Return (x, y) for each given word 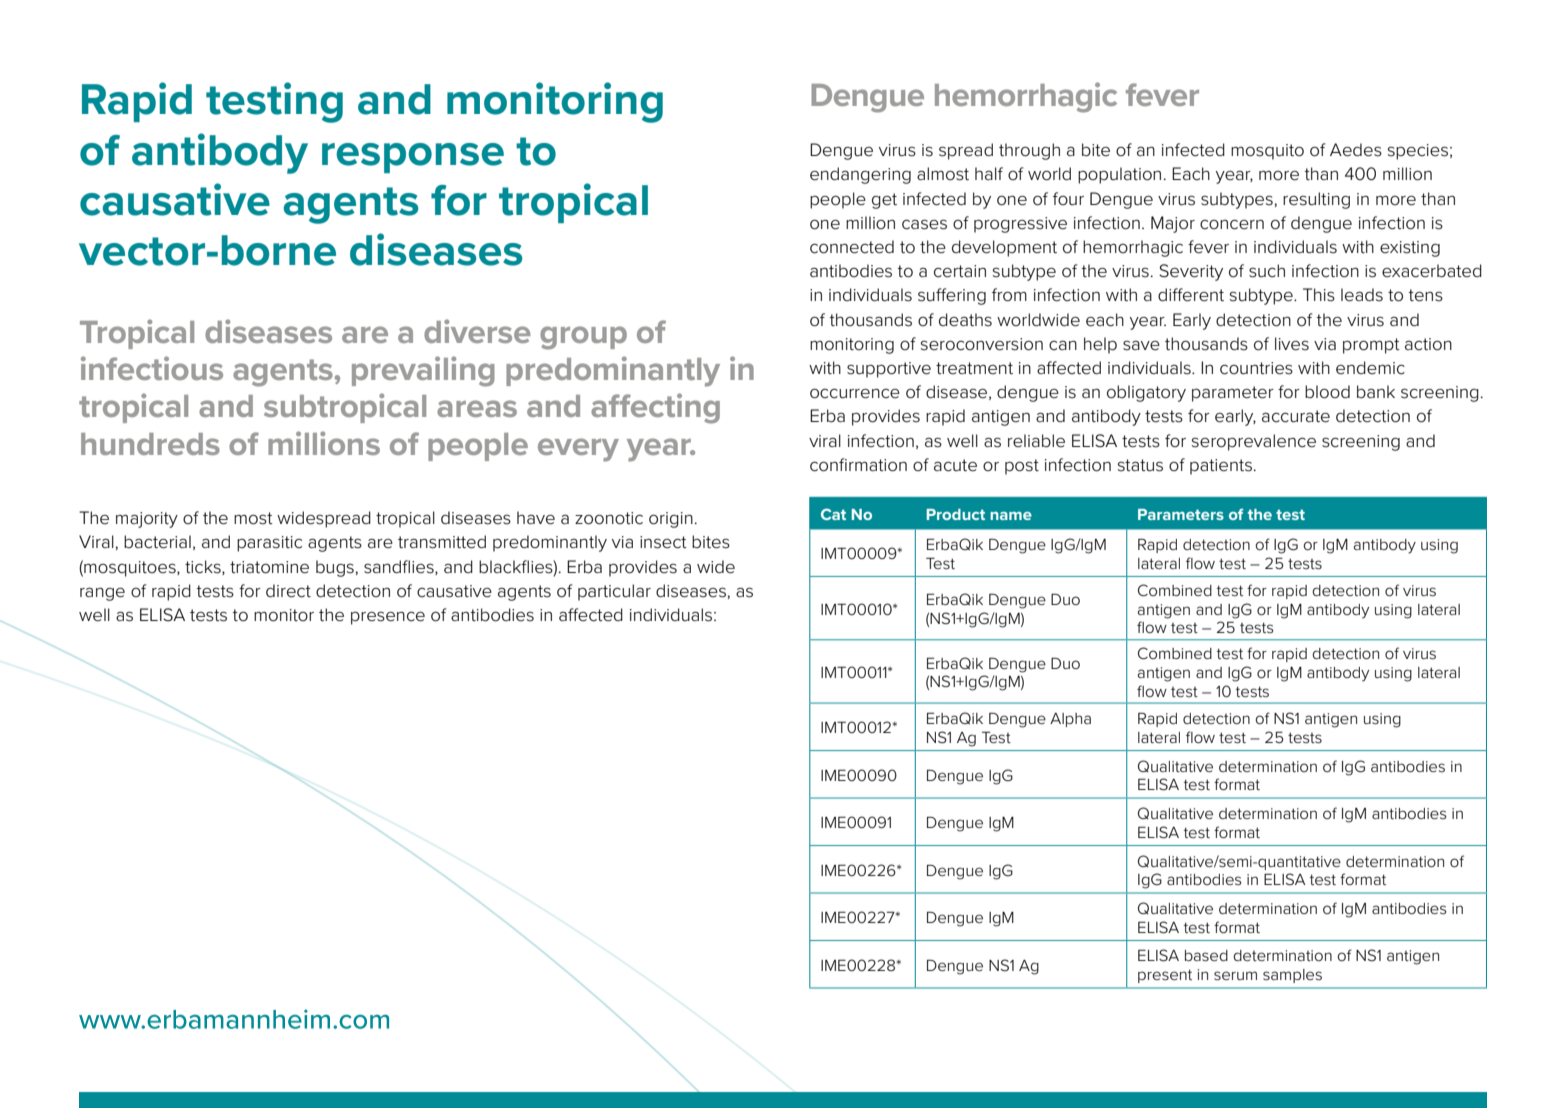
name (1011, 516)
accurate (1296, 416)
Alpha (1070, 720)
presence (388, 618)
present (1165, 976)
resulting (1316, 200)
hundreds (150, 444)
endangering (860, 175)
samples (1292, 976)
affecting (655, 408)
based (1206, 956)
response (413, 158)
